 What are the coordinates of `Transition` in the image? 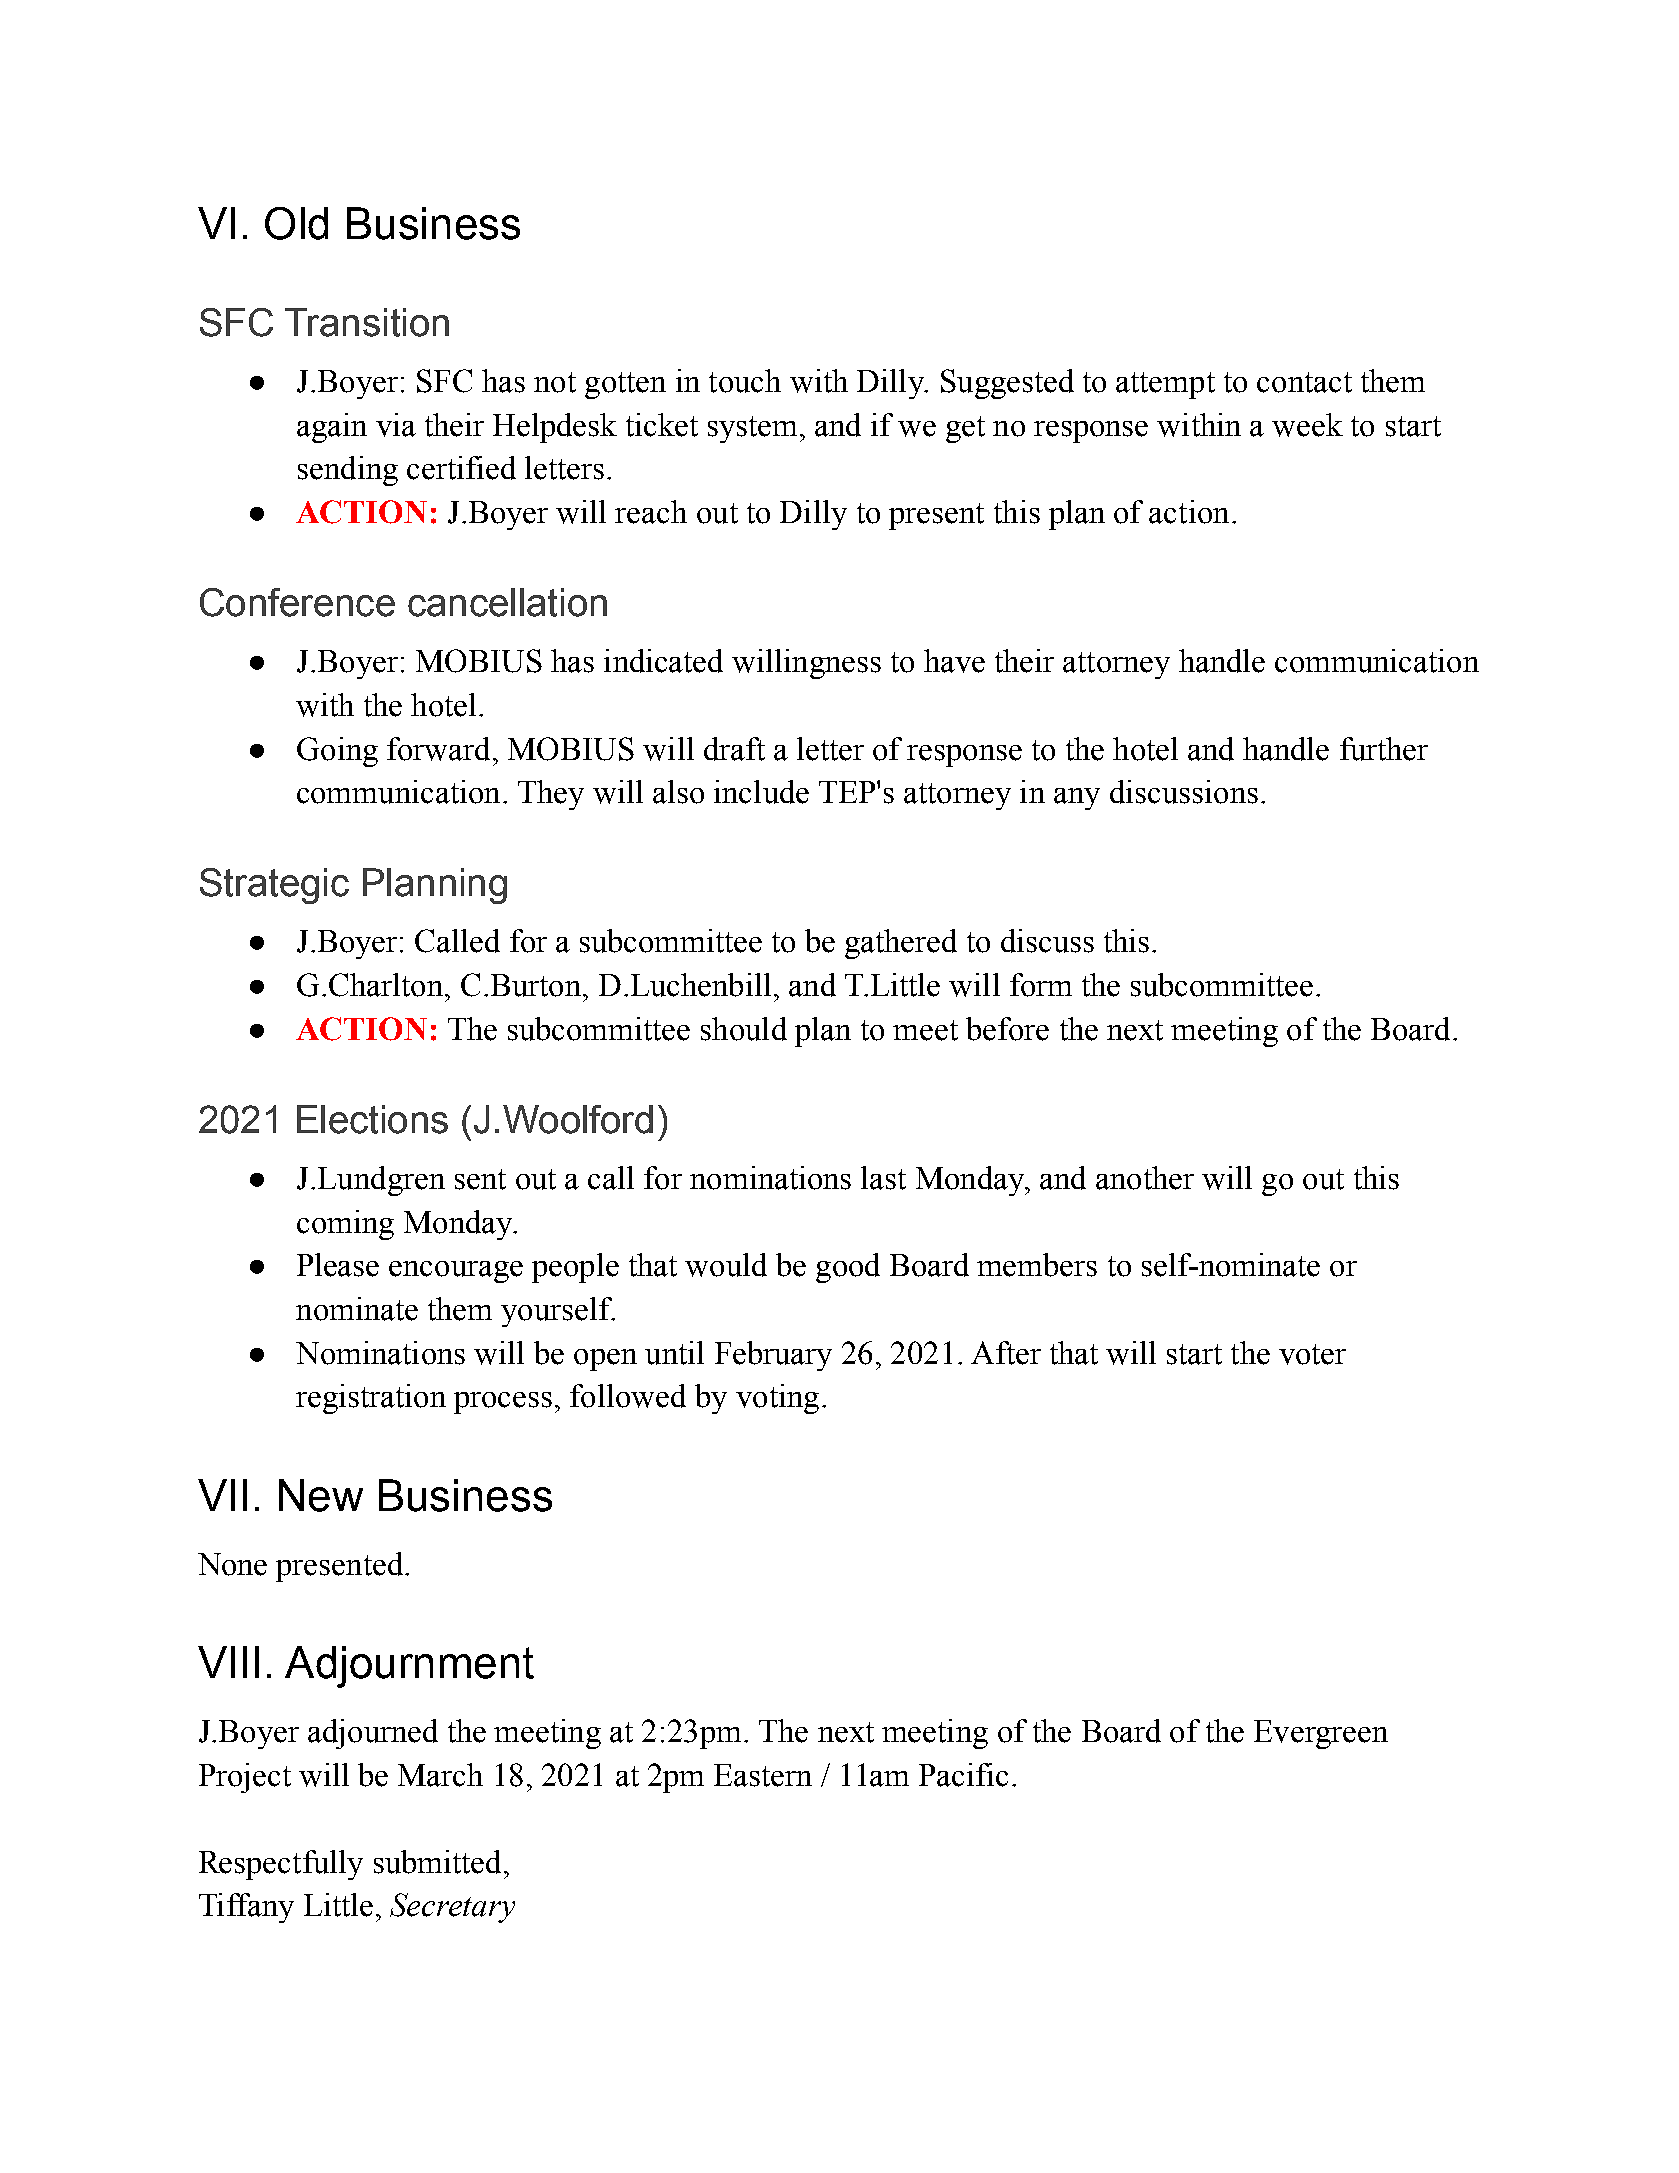 It's located at (367, 322).
